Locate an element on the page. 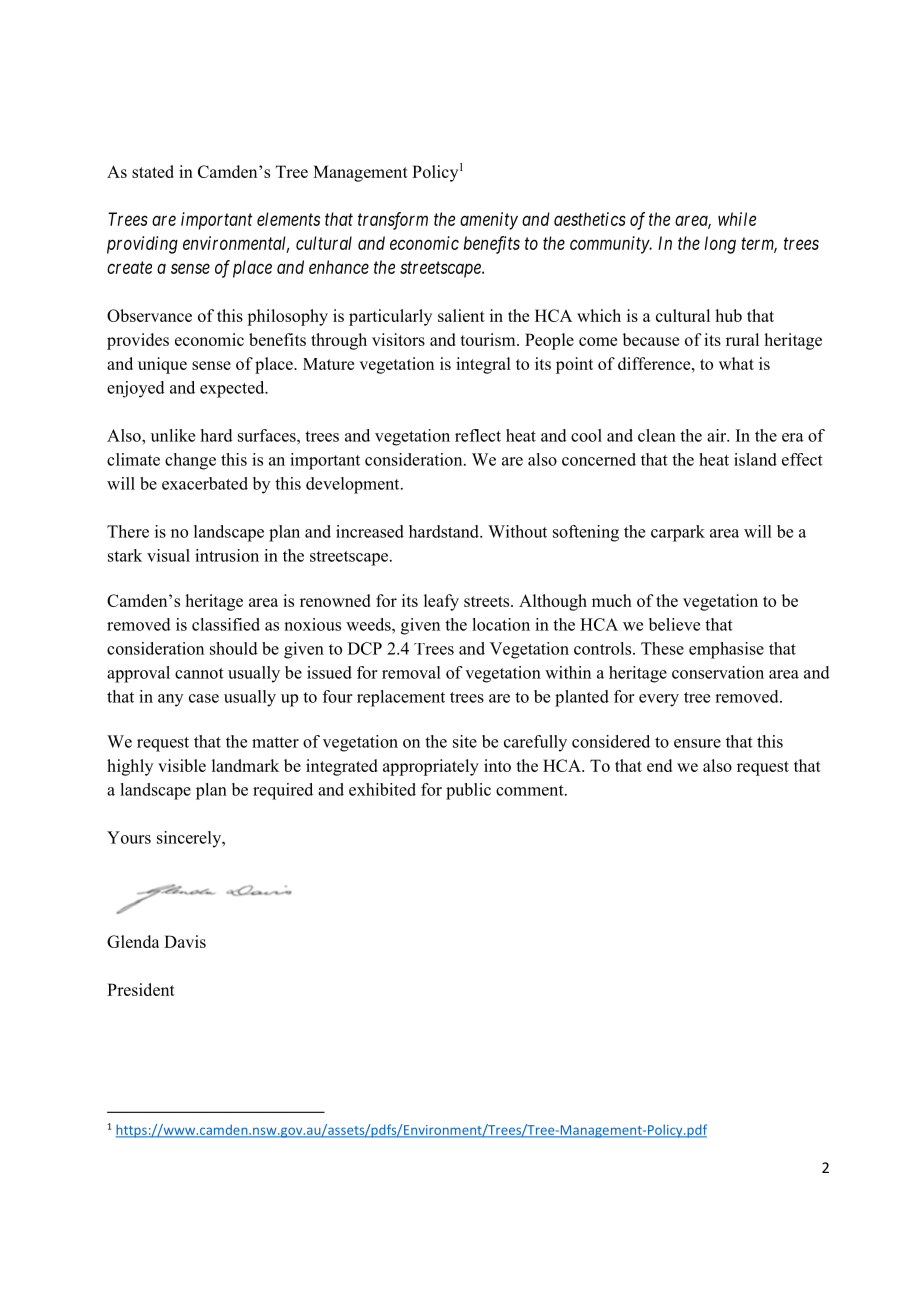  believe is located at coordinates (674, 624).
